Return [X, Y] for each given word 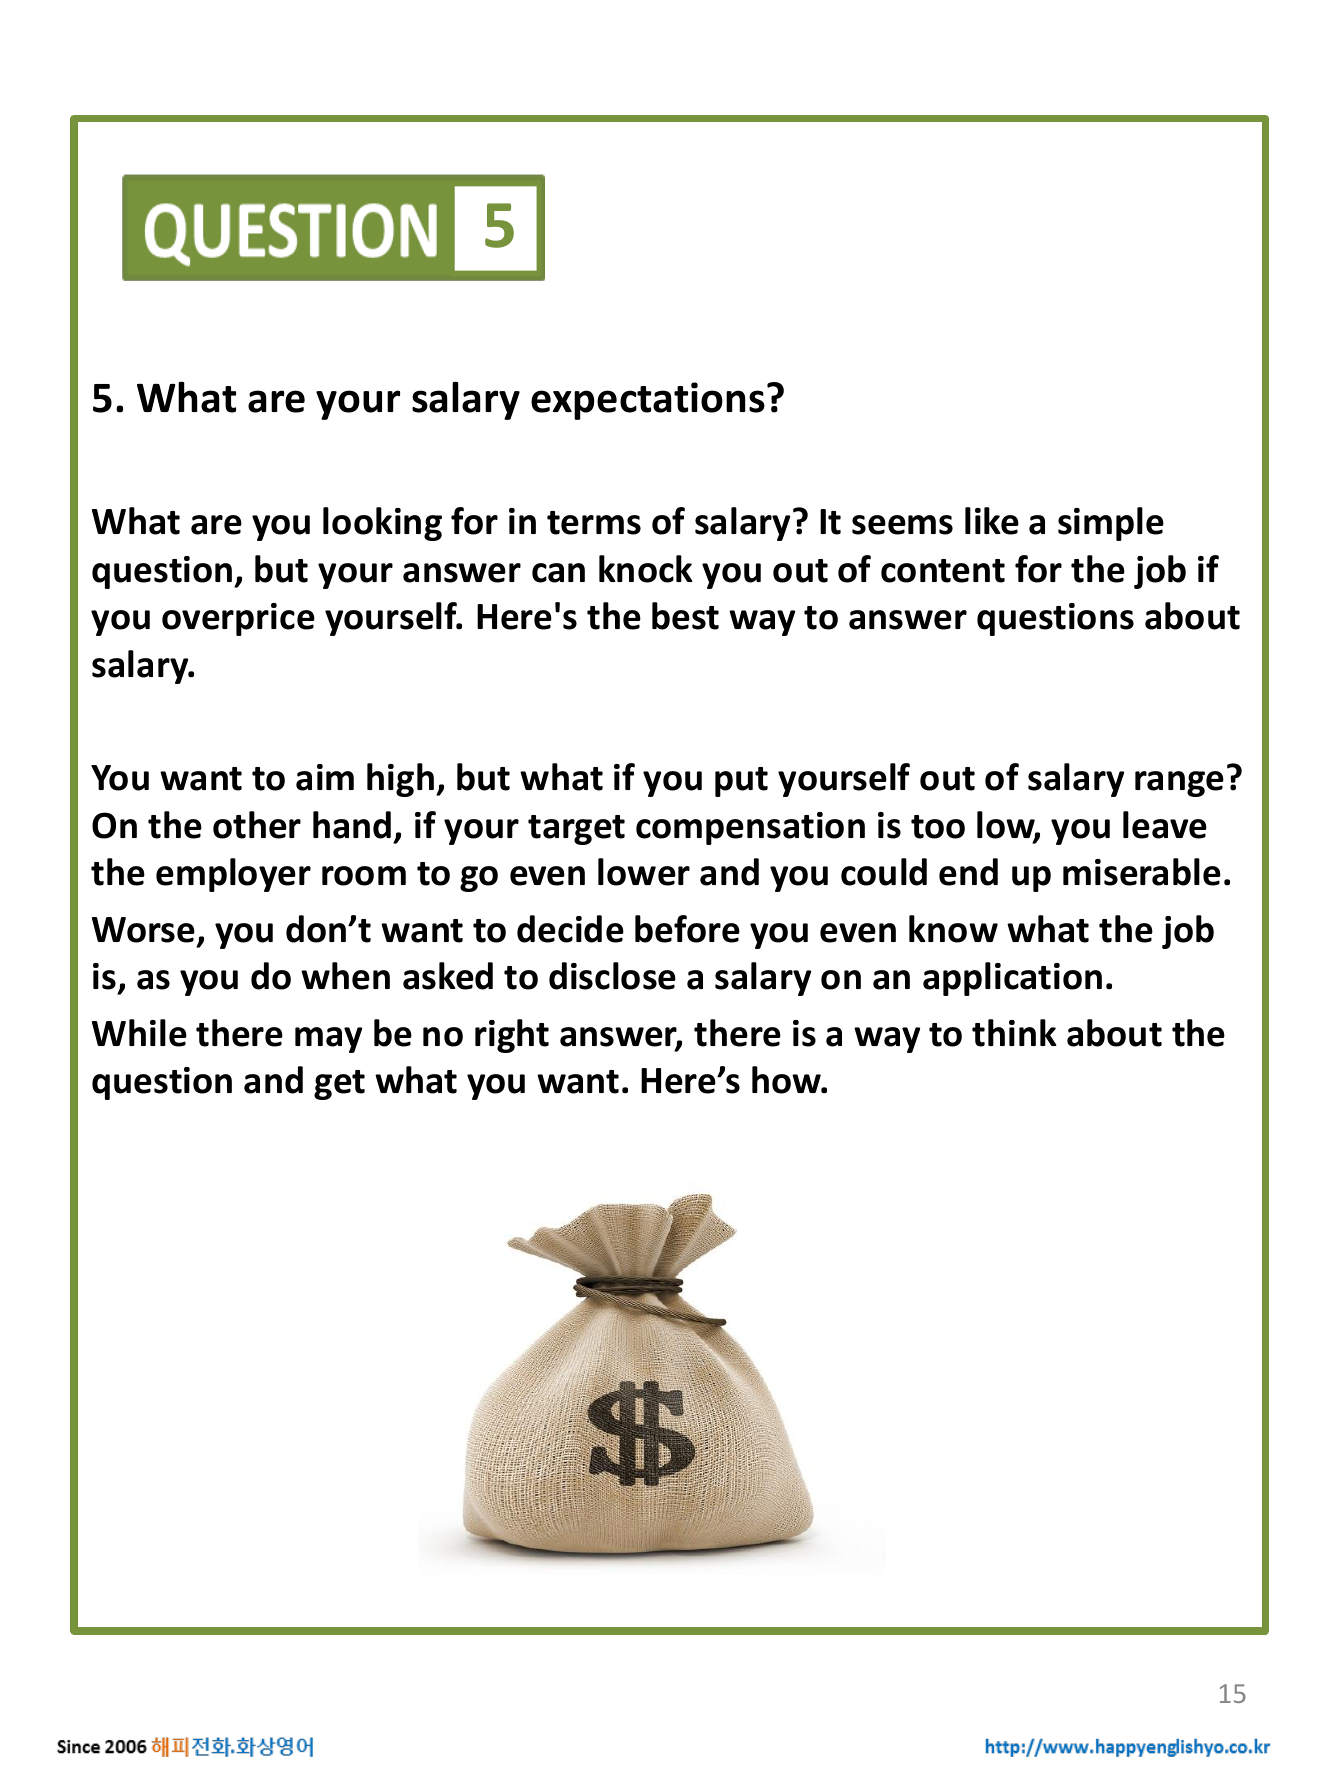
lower [644, 872]
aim [325, 777]
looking [382, 524]
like [992, 521]
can [558, 573]
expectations [648, 401]
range [1179, 784]
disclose [612, 976]
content [943, 571]
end [968, 872]
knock [646, 569]
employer [233, 875]
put [741, 782]
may [328, 1040]
